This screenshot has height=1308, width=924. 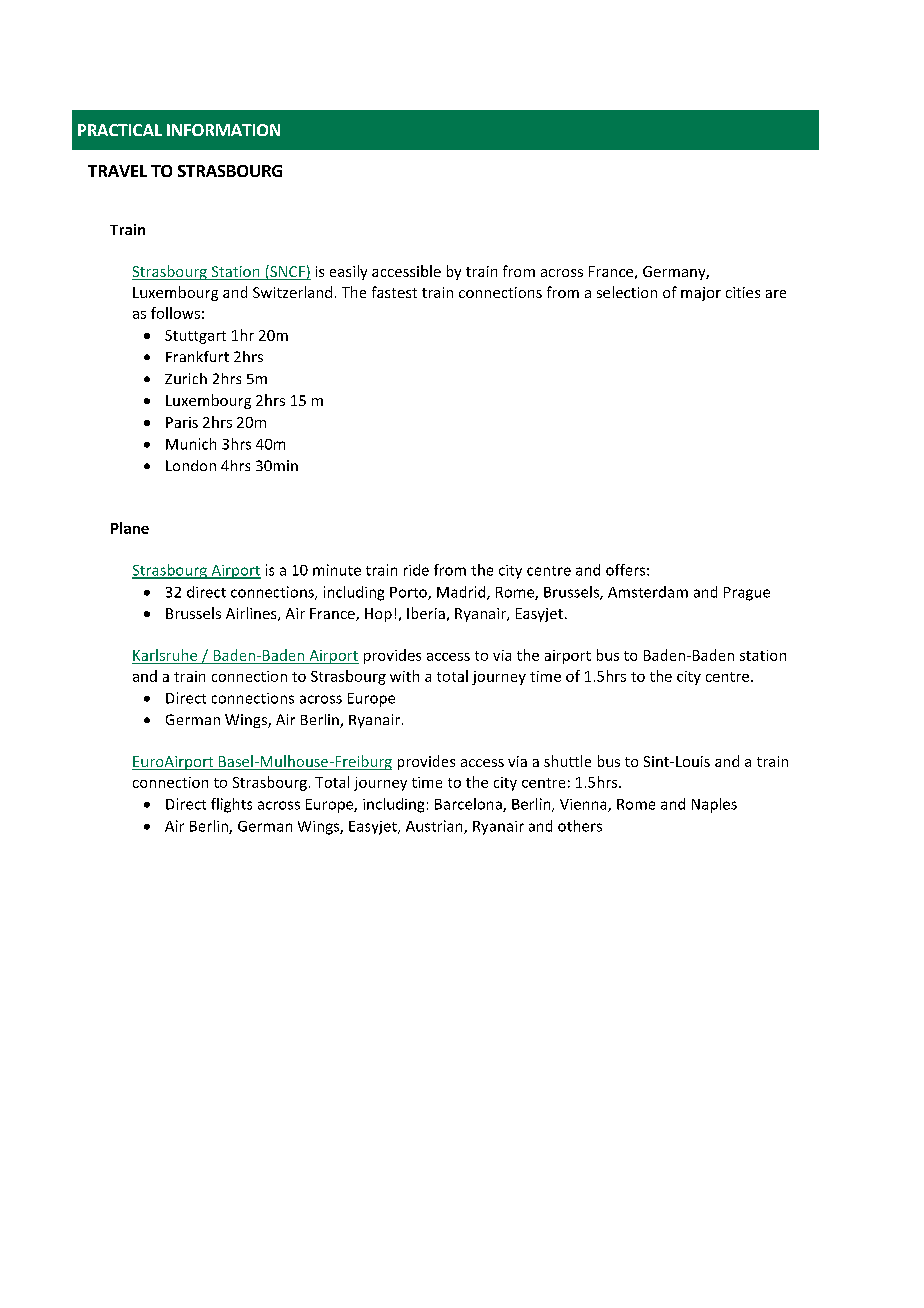 What do you see at coordinates (648, 592) in the screenshot?
I see `Amsterdam` at bounding box center [648, 592].
